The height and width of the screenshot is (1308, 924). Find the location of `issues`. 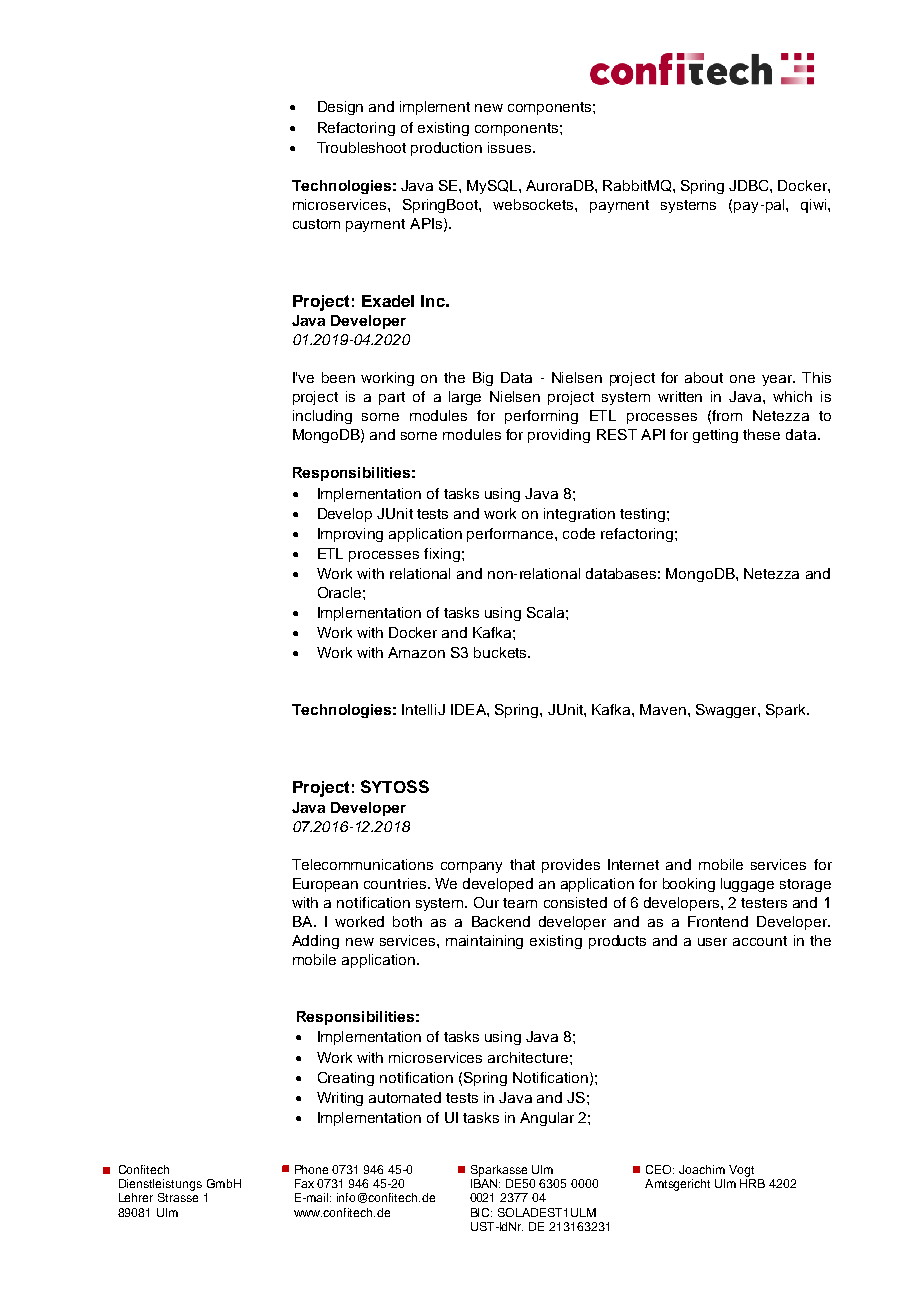

issues is located at coordinates (511, 147).
